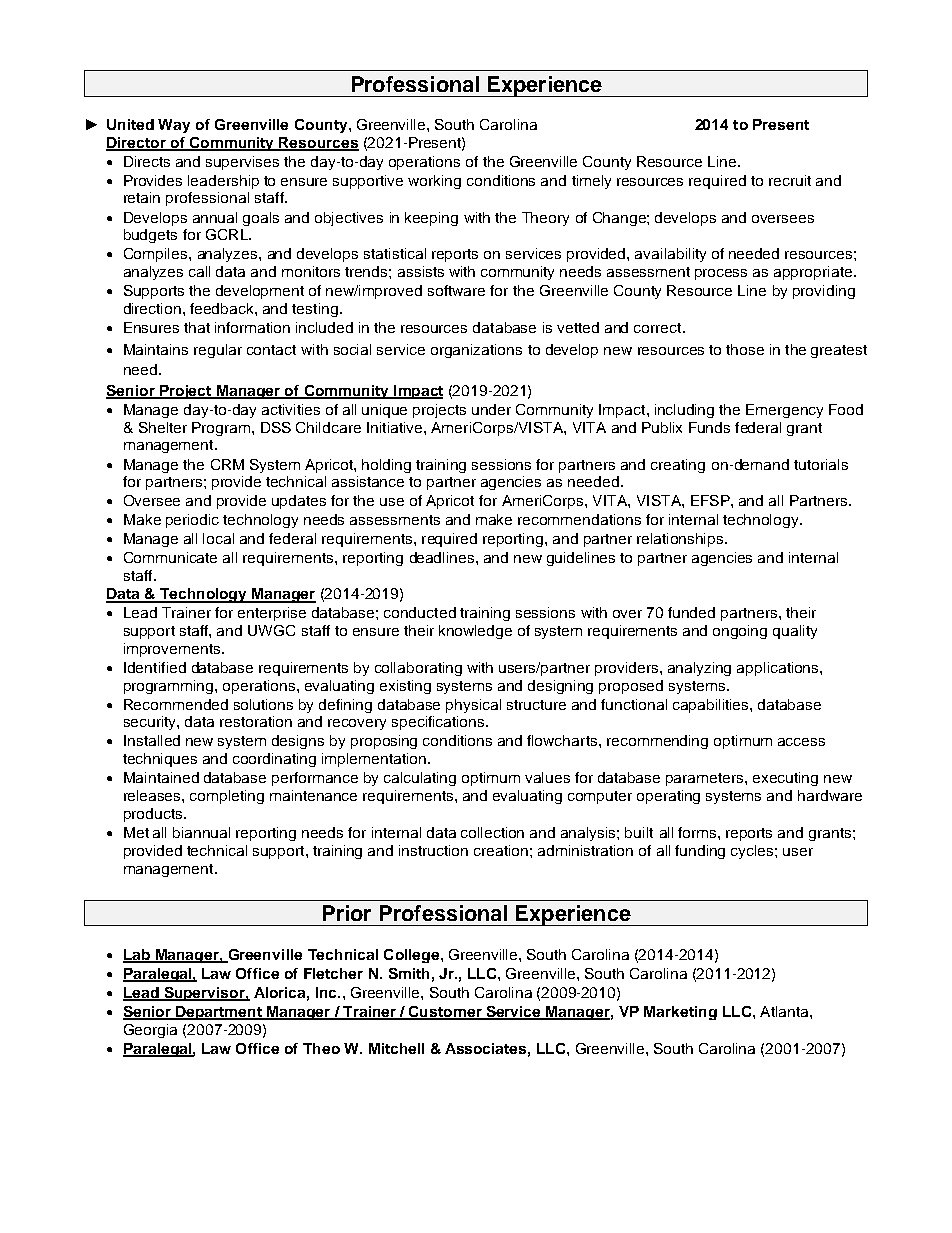  Describe the element at coordinates (242, 163) in the screenshot. I see `supervises` at that location.
